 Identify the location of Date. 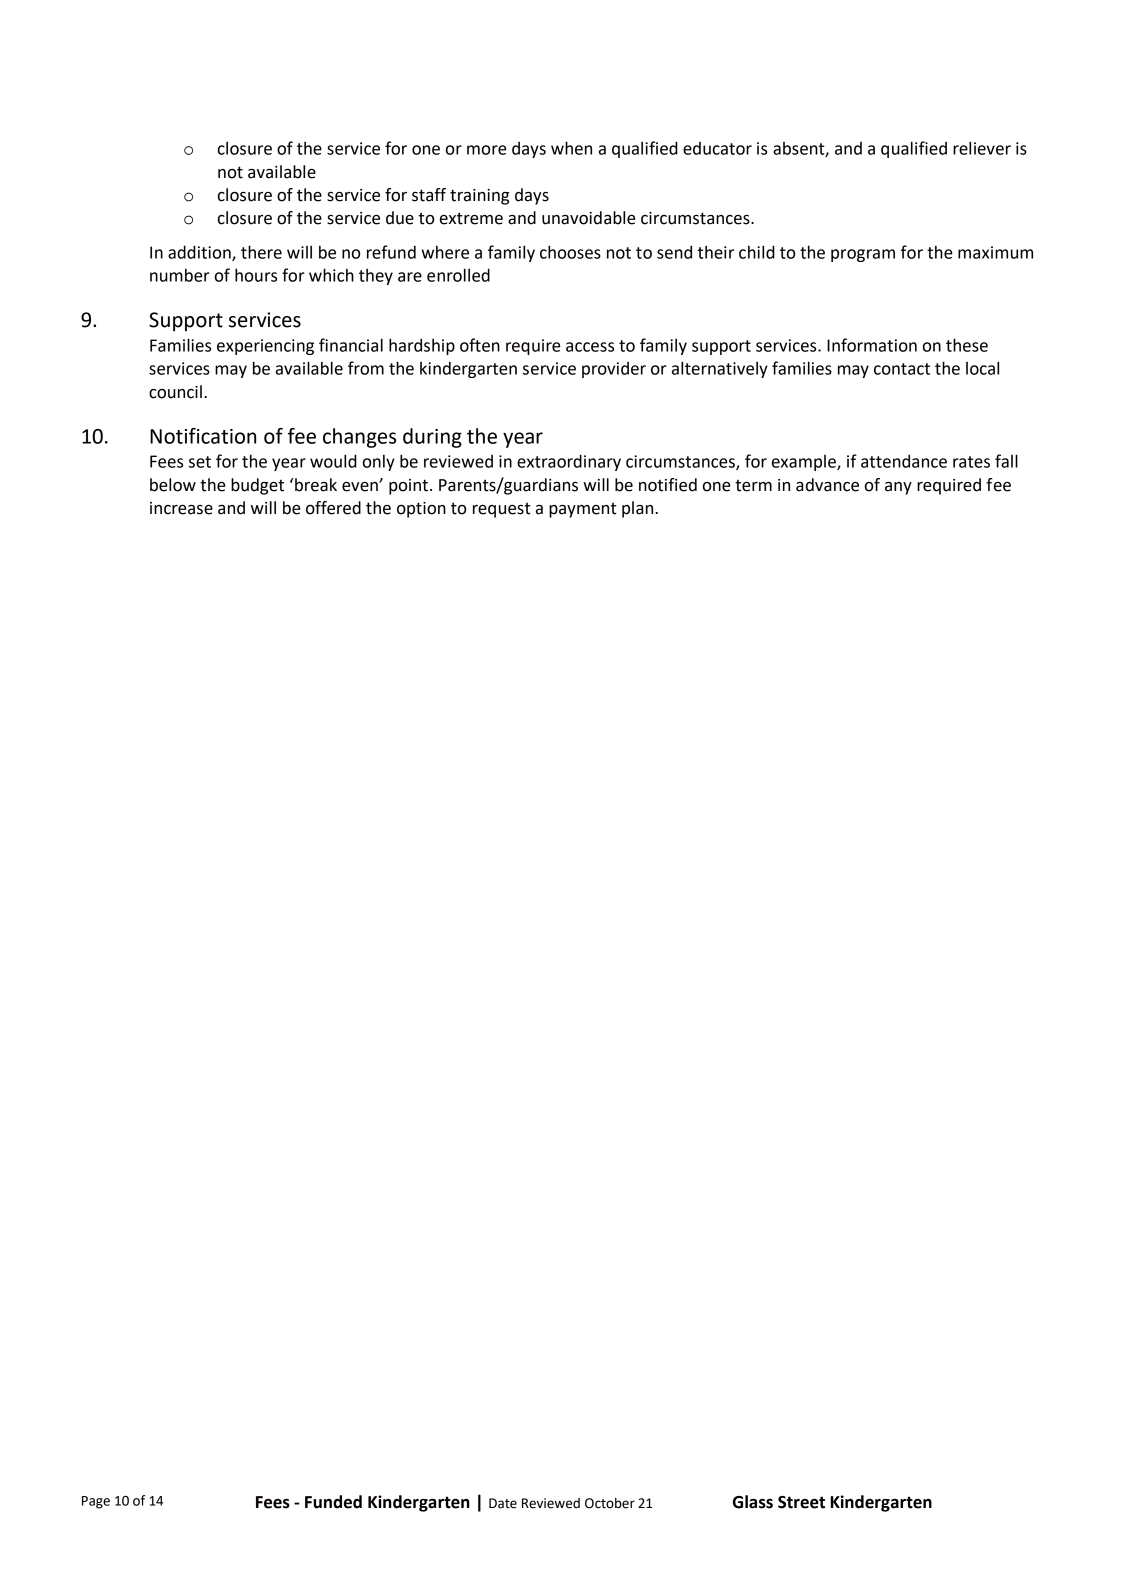
(503, 1503).
